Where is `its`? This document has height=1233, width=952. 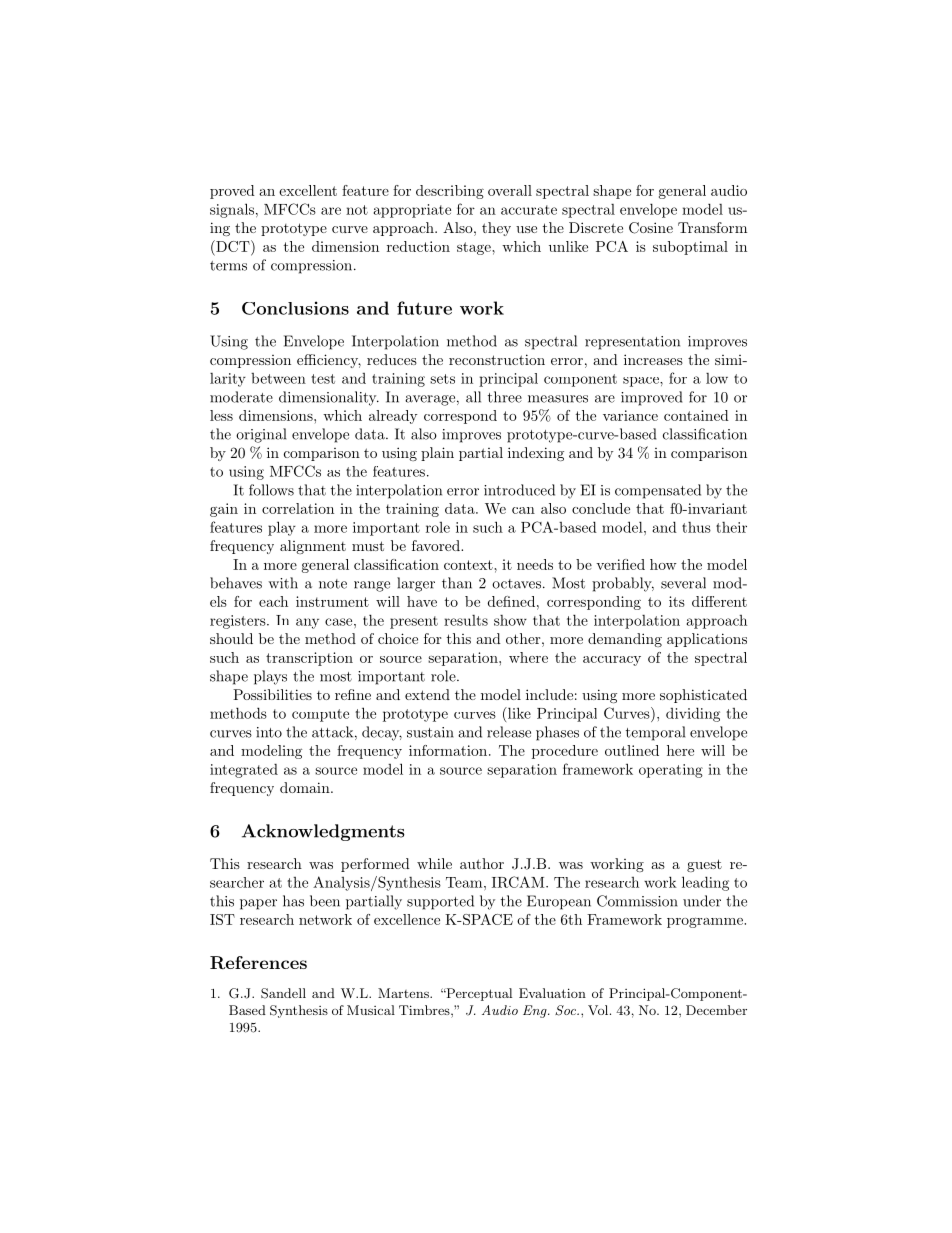 its is located at coordinates (677, 601).
